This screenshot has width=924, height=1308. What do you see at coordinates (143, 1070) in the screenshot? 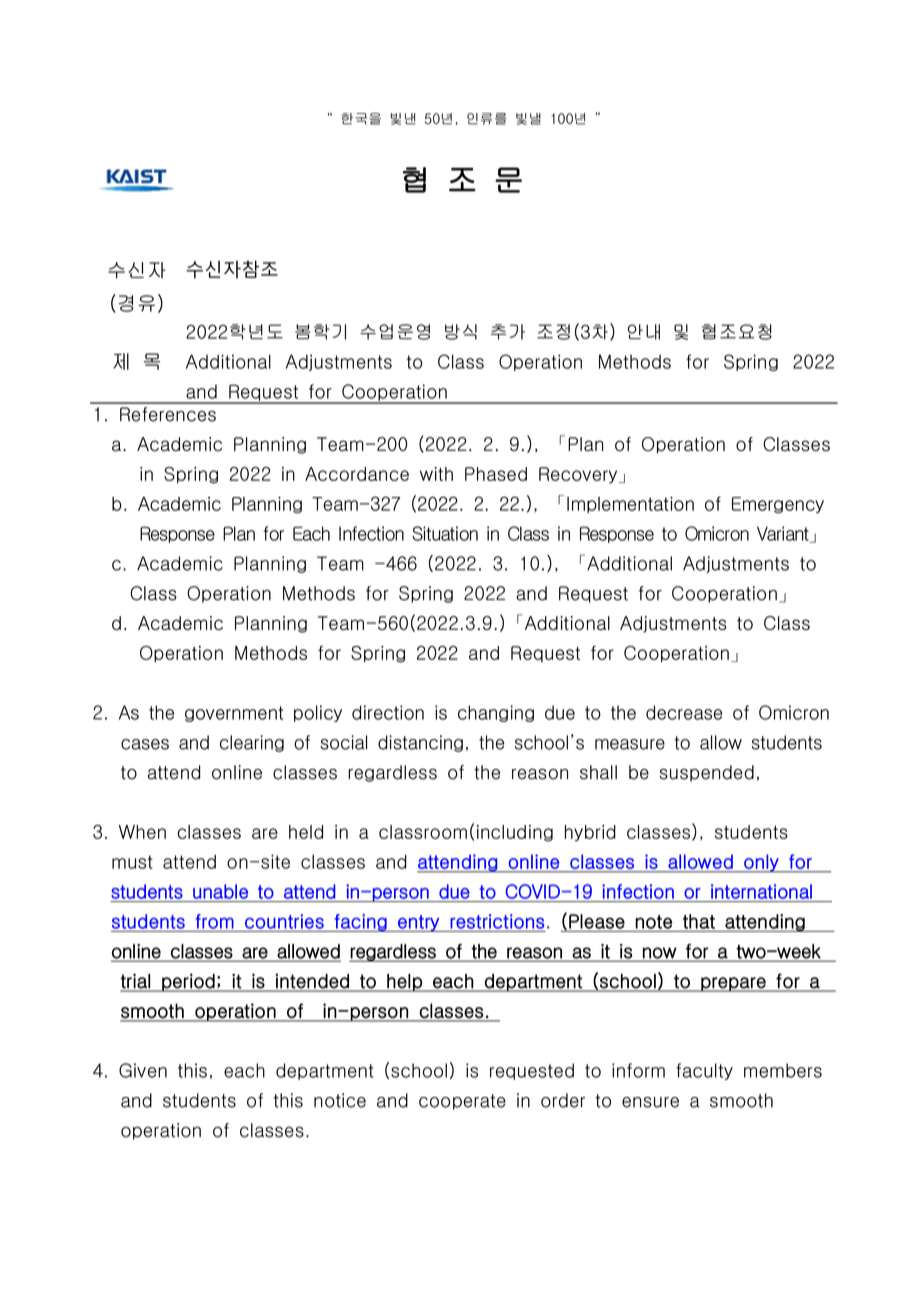
I see `Given` at bounding box center [143, 1070].
